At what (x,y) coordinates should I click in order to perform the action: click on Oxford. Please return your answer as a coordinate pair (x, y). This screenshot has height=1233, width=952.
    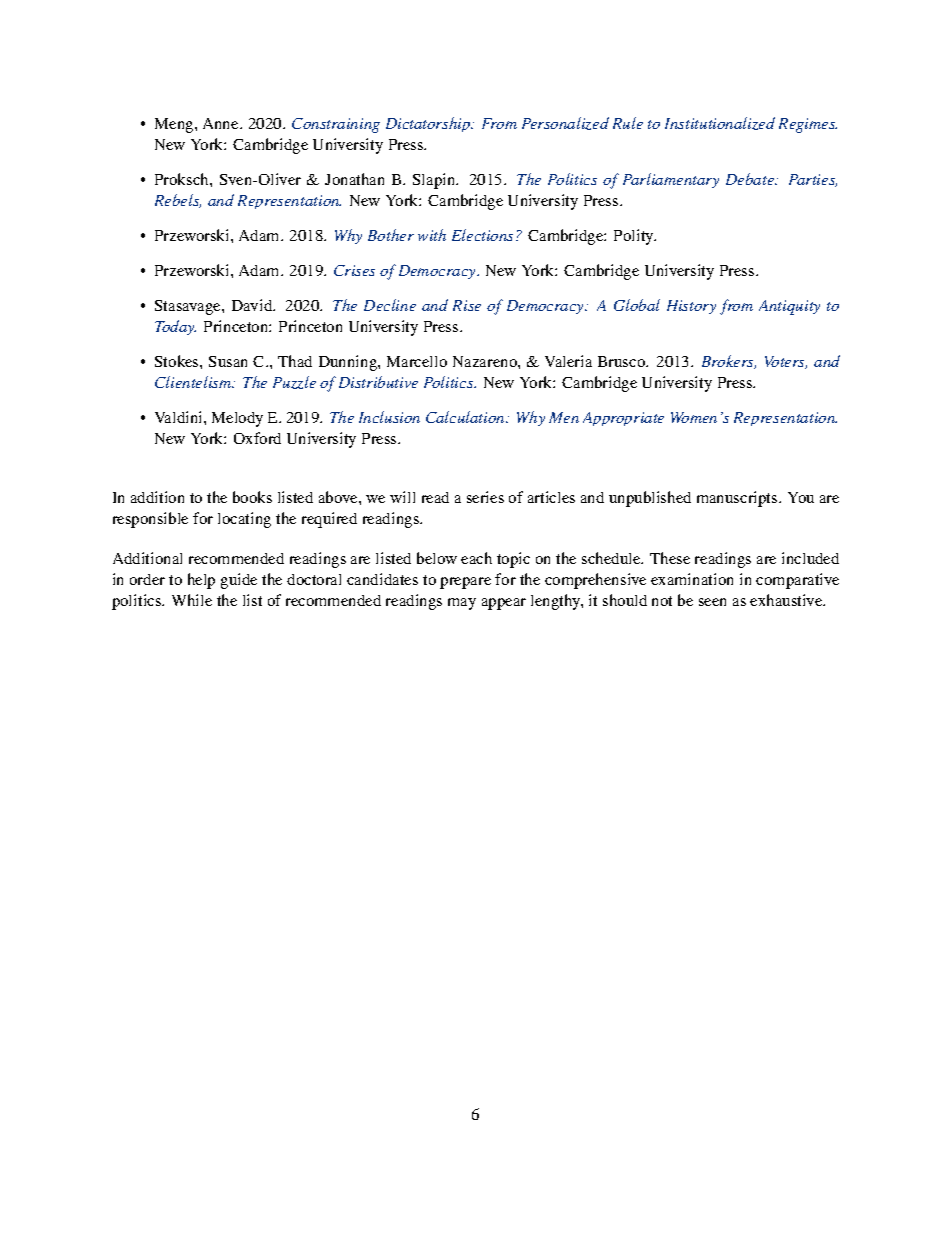
    Looking at the image, I should click on (257, 438).
